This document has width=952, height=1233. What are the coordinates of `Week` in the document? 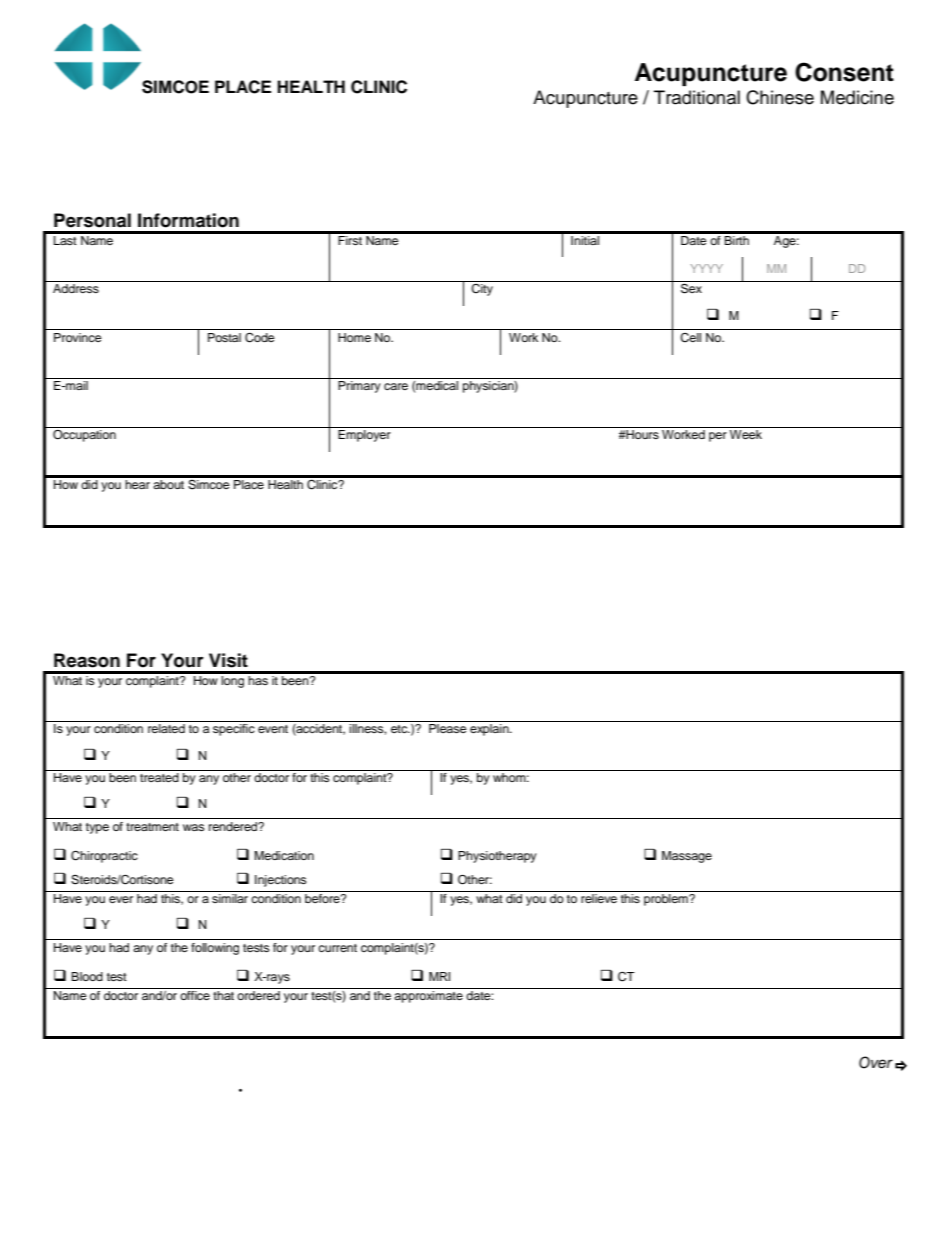 It's located at (746, 434).
